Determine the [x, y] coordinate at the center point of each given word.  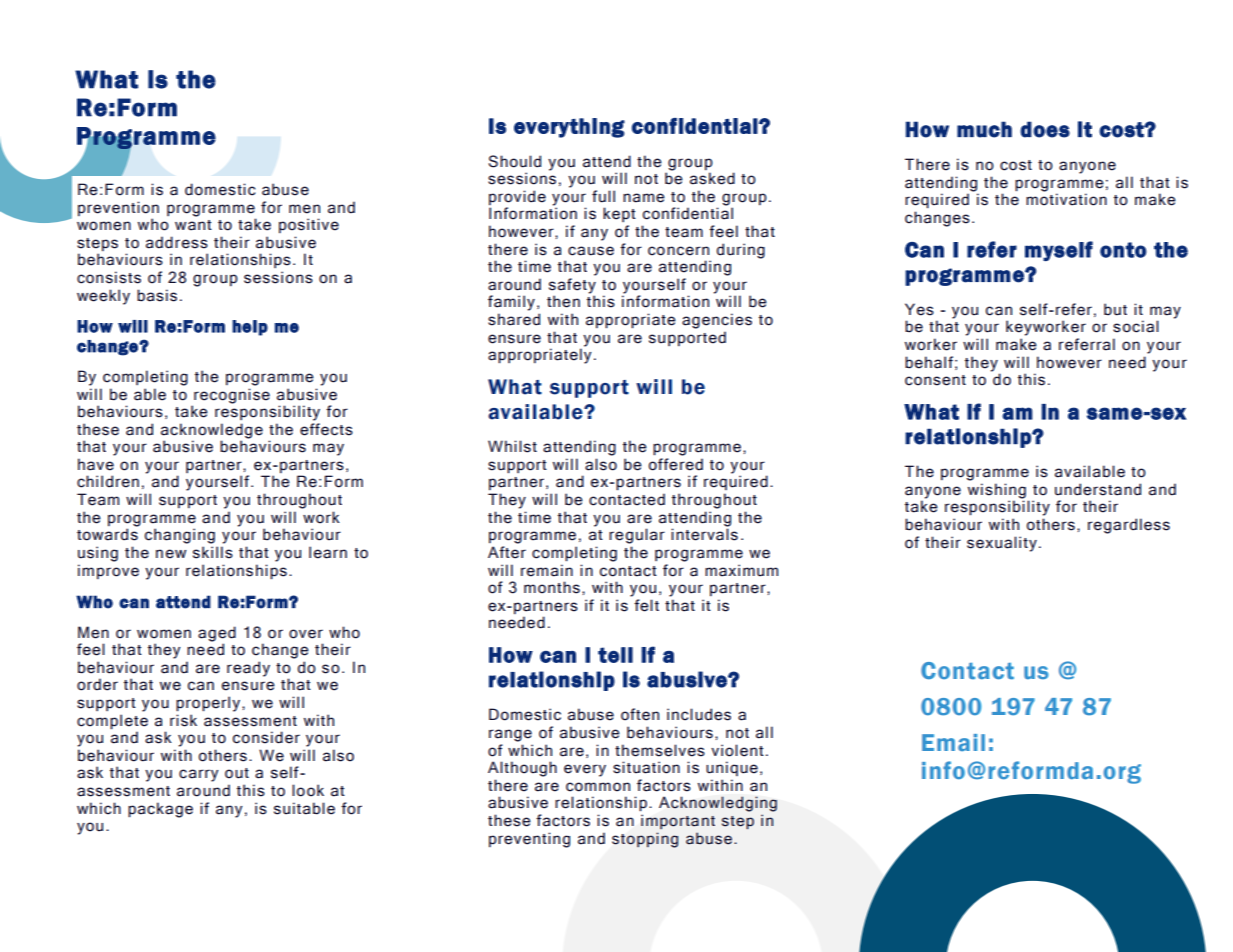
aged [217, 634]
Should [514, 161]
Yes [919, 309]
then [563, 301]
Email [953, 742]
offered [676, 464]
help [250, 328]
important [678, 822]
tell [615, 655]
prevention [118, 208]
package [160, 810]
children [108, 481]
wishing [997, 492]
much [984, 129]
